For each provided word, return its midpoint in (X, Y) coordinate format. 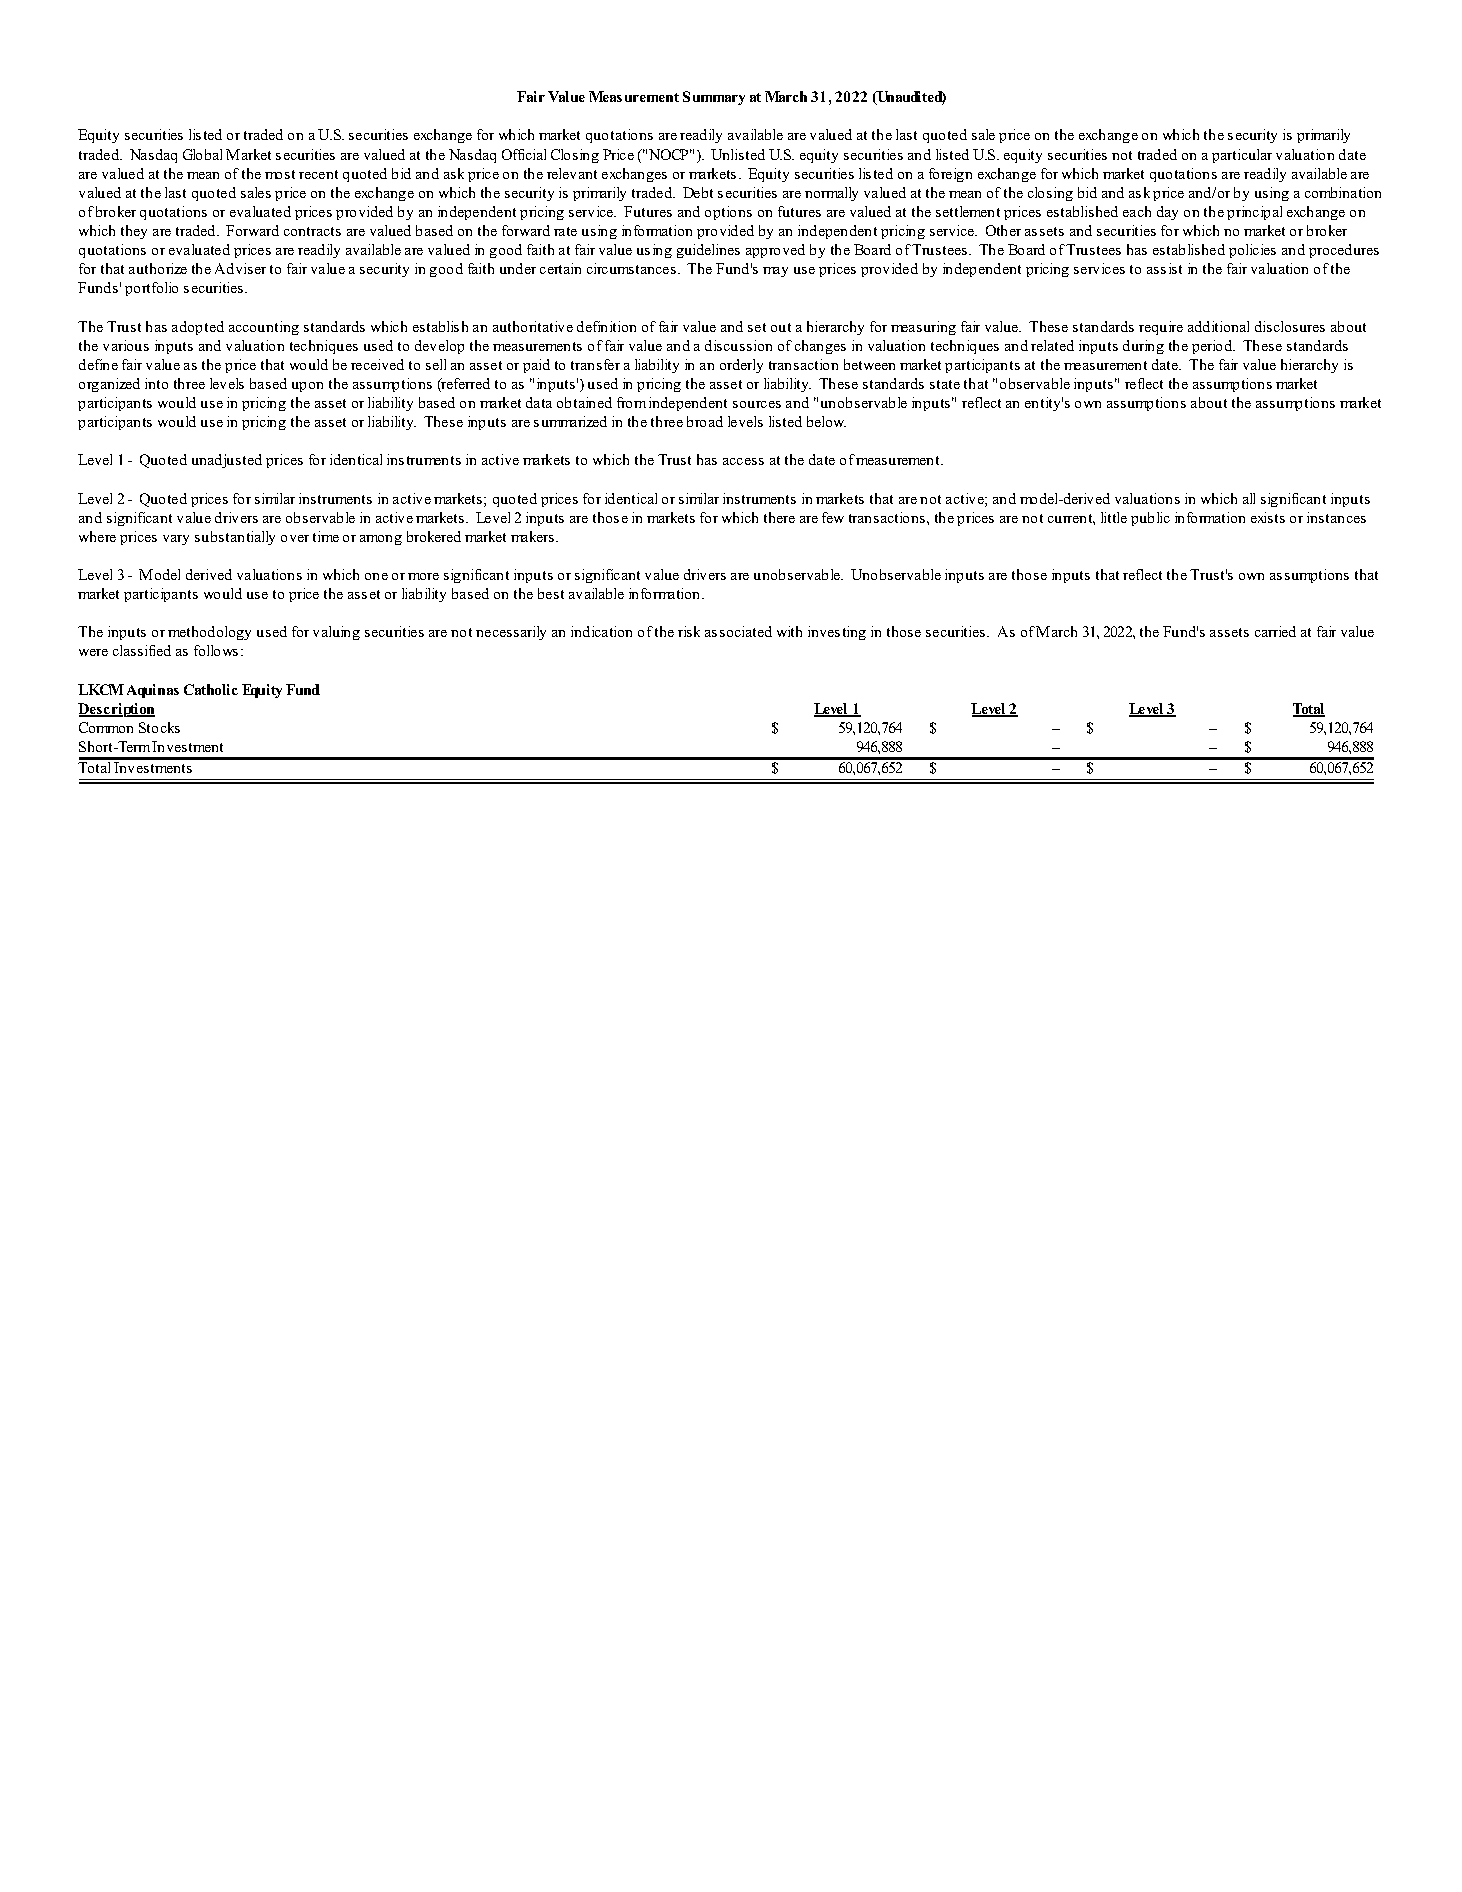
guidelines (708, 251)
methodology (209, 633)
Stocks (159, 727)
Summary (714, 98)
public (1150, 519)
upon (307, 387)
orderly (741, 366)
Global (202, 154)
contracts (312, 231)
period (1213, 347)
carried (1275, 631)
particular (1242, 156)
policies (1252, 251)
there (779, 517)
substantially (235, 538)
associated (738, 631)
